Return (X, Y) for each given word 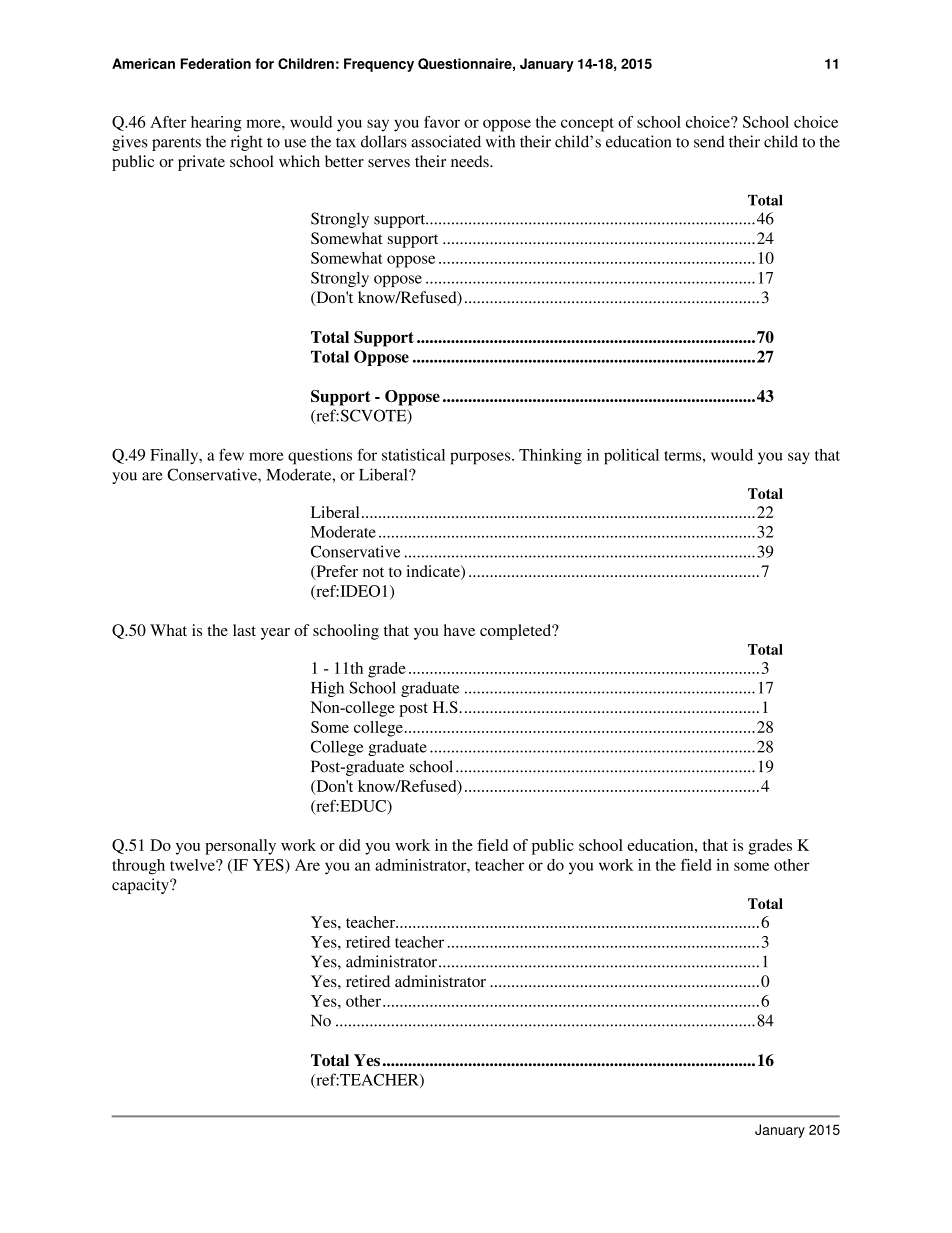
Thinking (550, 457)
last (244, 630)
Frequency (379, 65)
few (231, 454)
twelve (193, 865)
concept (587, 125)
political (631, 457)
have (459, 630)
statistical (413, 455)
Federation (215, 63)
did (349, 845)
